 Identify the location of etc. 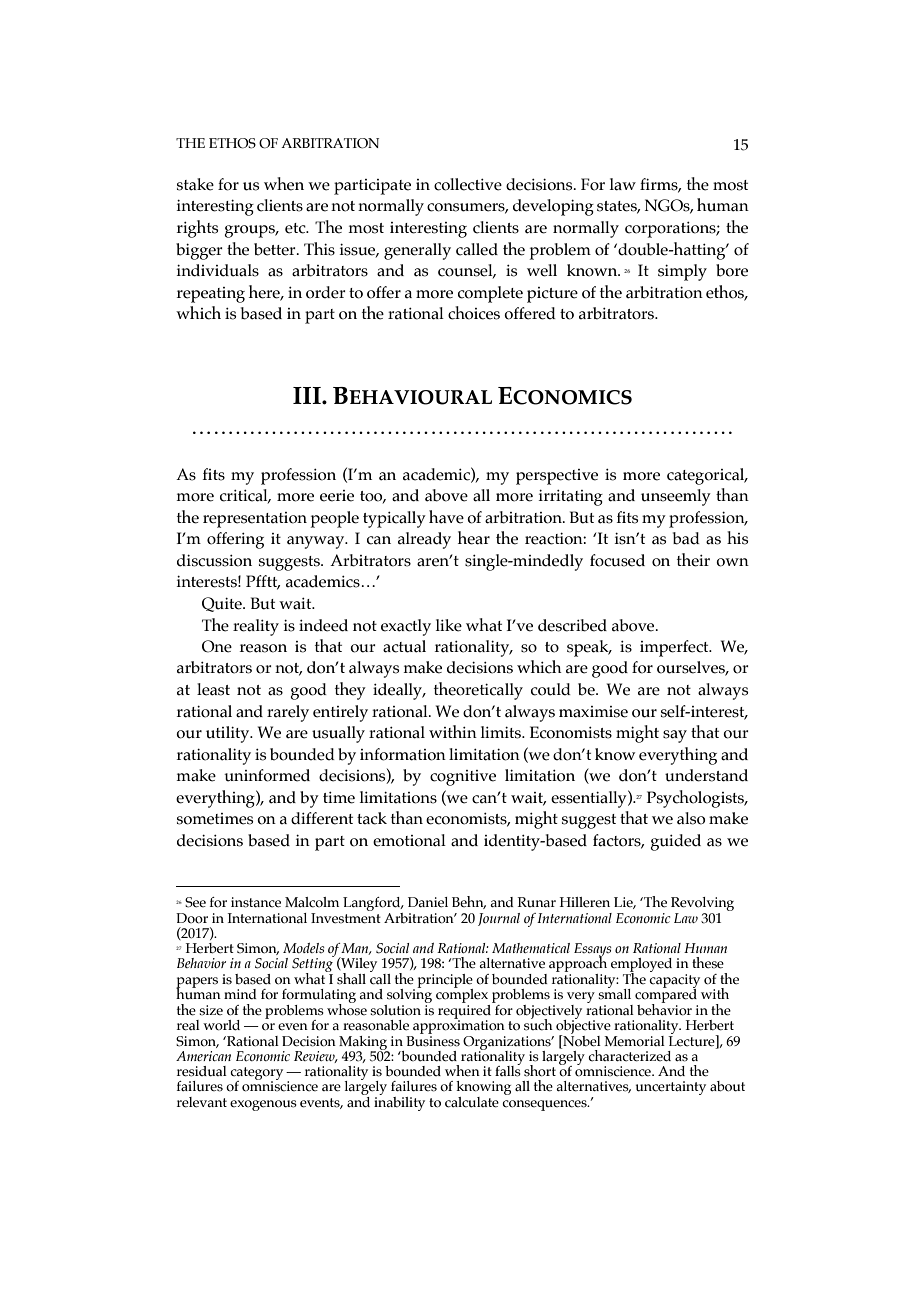
(296, 228).
